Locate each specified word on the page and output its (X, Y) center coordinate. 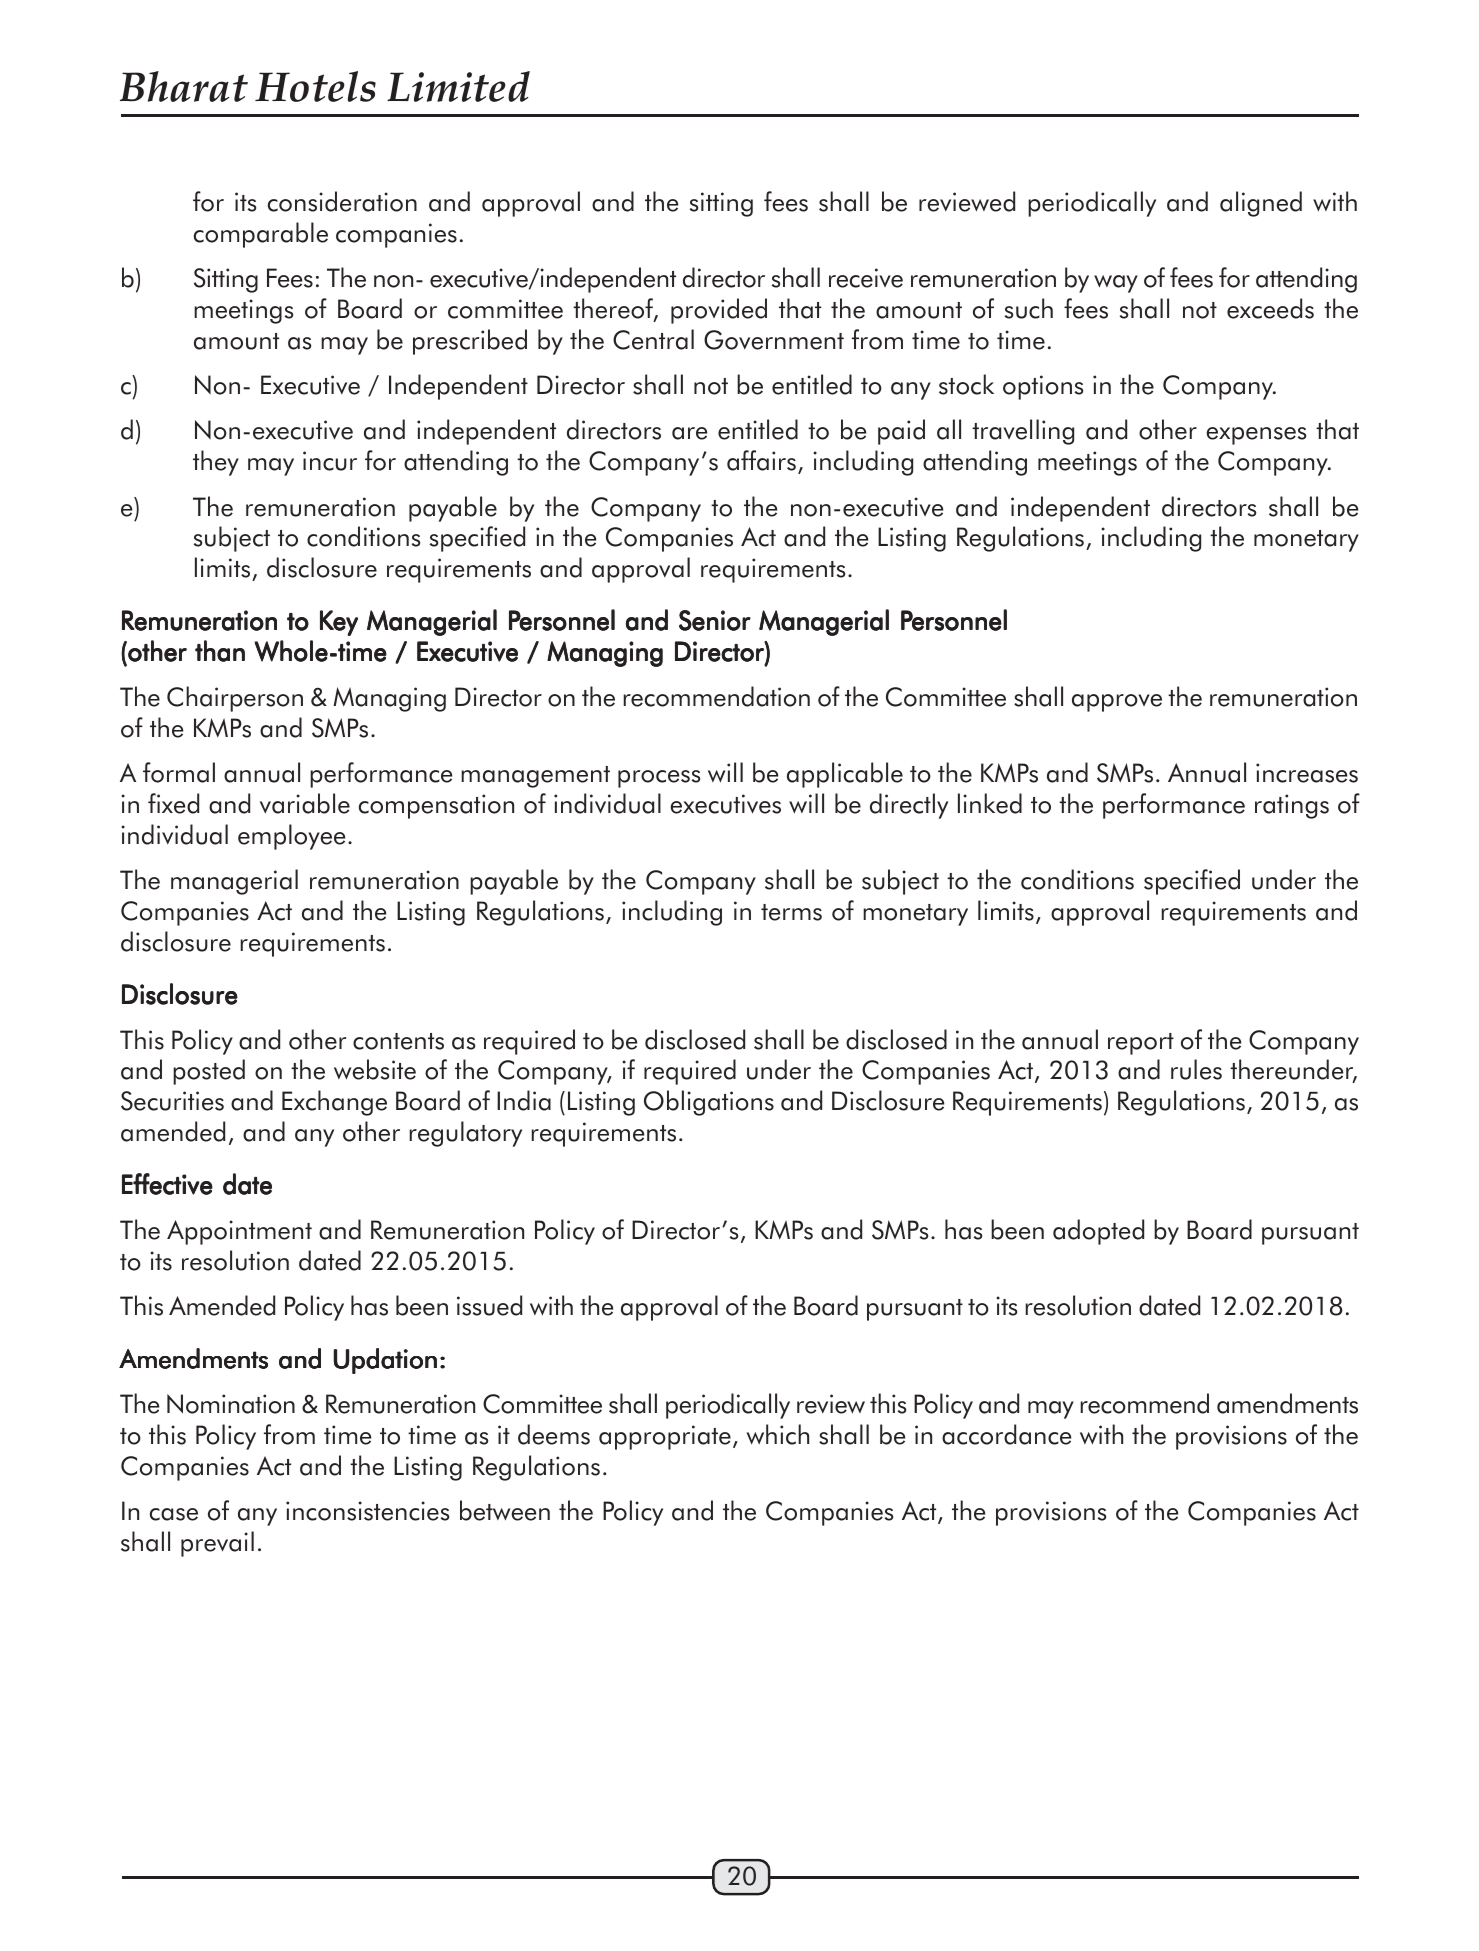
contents (398, 1041)
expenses (1256, 436)
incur (330, 461)
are (689, 433)
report (1141, 1044)
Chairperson (235, 699)
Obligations (709, 1103)
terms (791, 912)
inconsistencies (367, 1511)
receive (866, 278)
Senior (715, 620)
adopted (1098, 1232)
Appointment (239, 1232)
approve (1117, 703)
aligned (1261, 204)
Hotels (315, 86)
